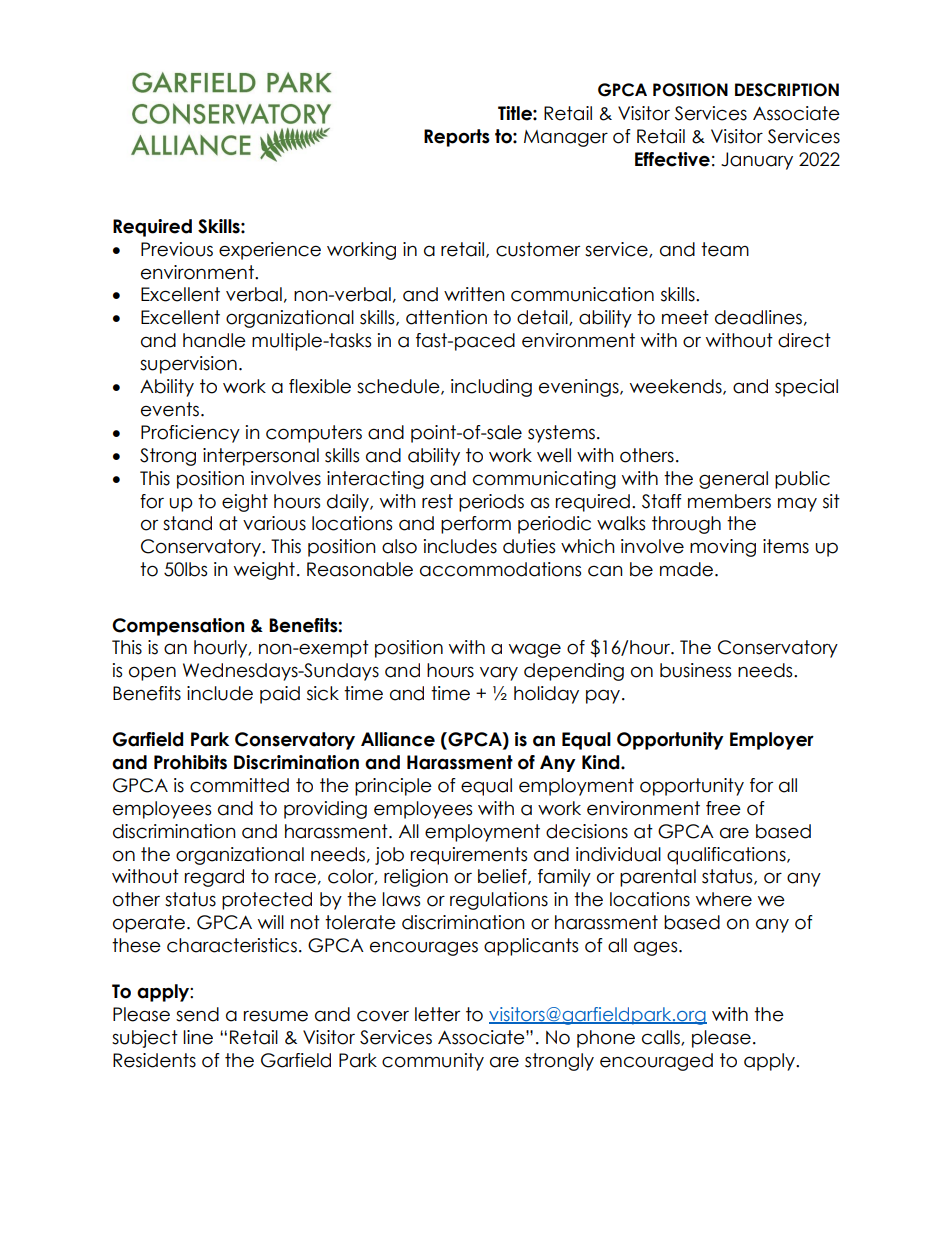 The height and width of the document is (1233, 952). I want to click on requirements, so click(469, 856).
